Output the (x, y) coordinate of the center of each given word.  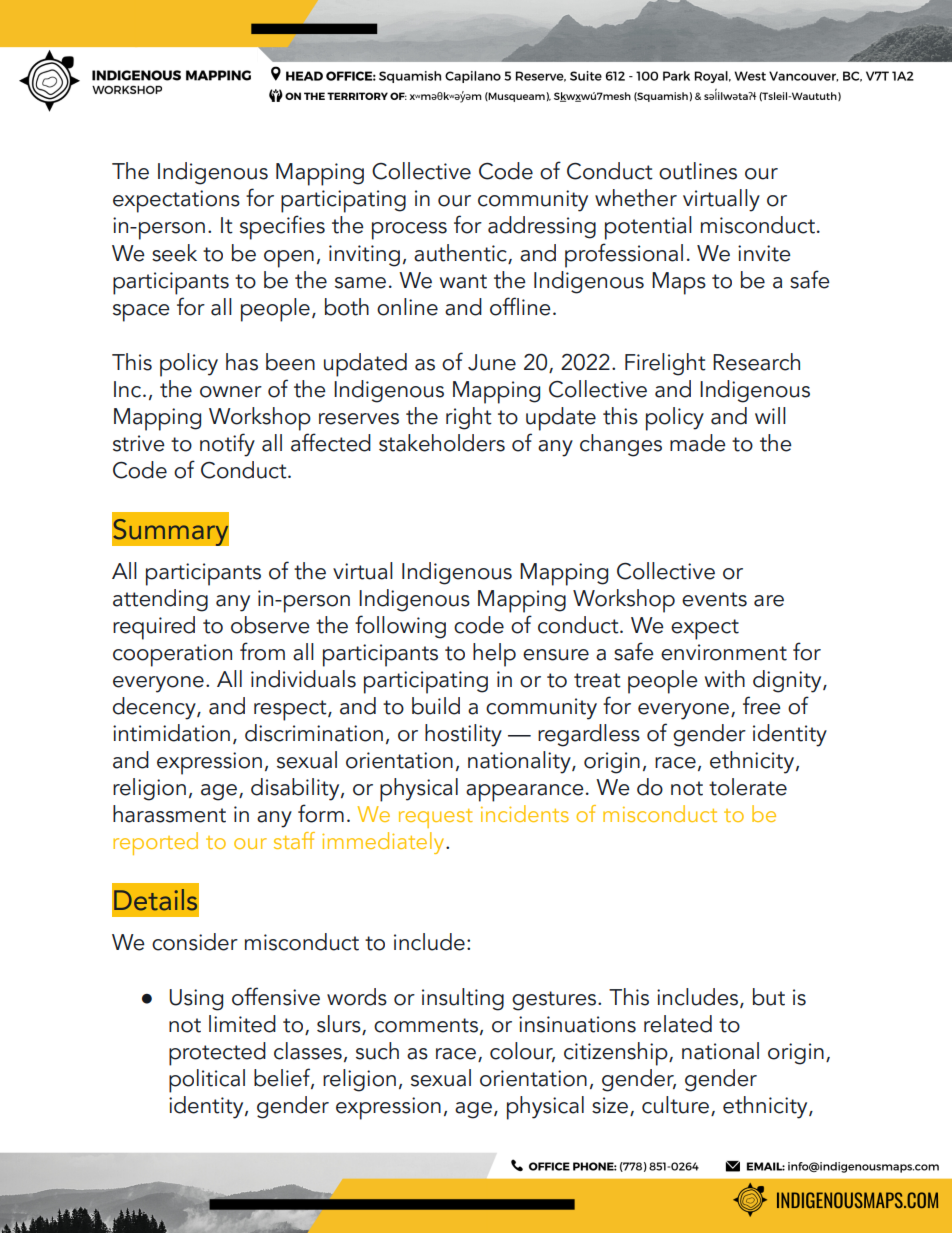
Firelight (665, 364)
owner (231, 392)
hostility (463, 735)
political (207, 1081)
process (409, 231)
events (714, 599)
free (762, 705)
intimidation (171, 733)
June (492, 362)
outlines (698, 171)
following (400, 627)
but (769, 997)
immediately (384, 843)
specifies (282, 227)
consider (195, 942)
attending (160, 600)
